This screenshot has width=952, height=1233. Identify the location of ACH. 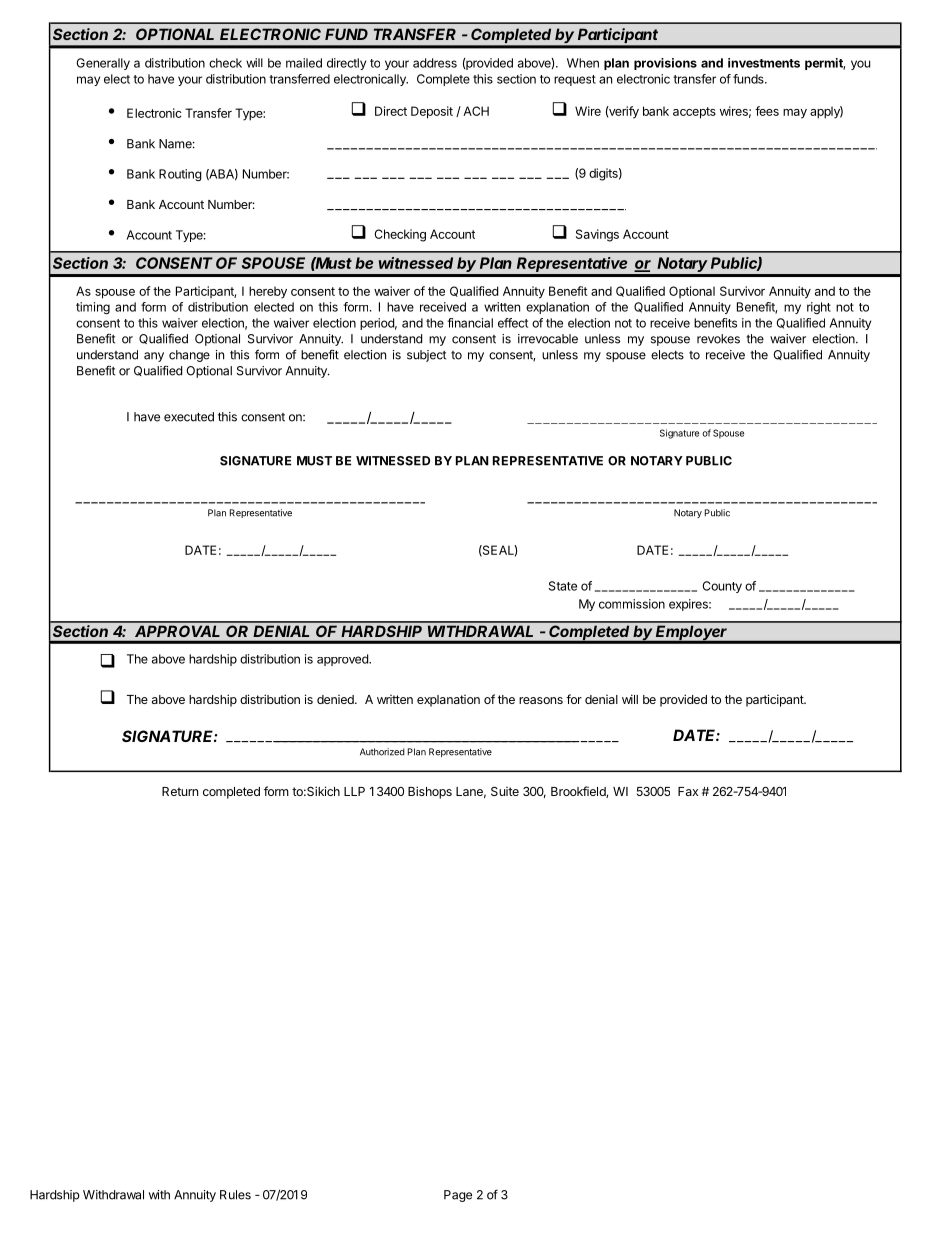
(476, 111).
